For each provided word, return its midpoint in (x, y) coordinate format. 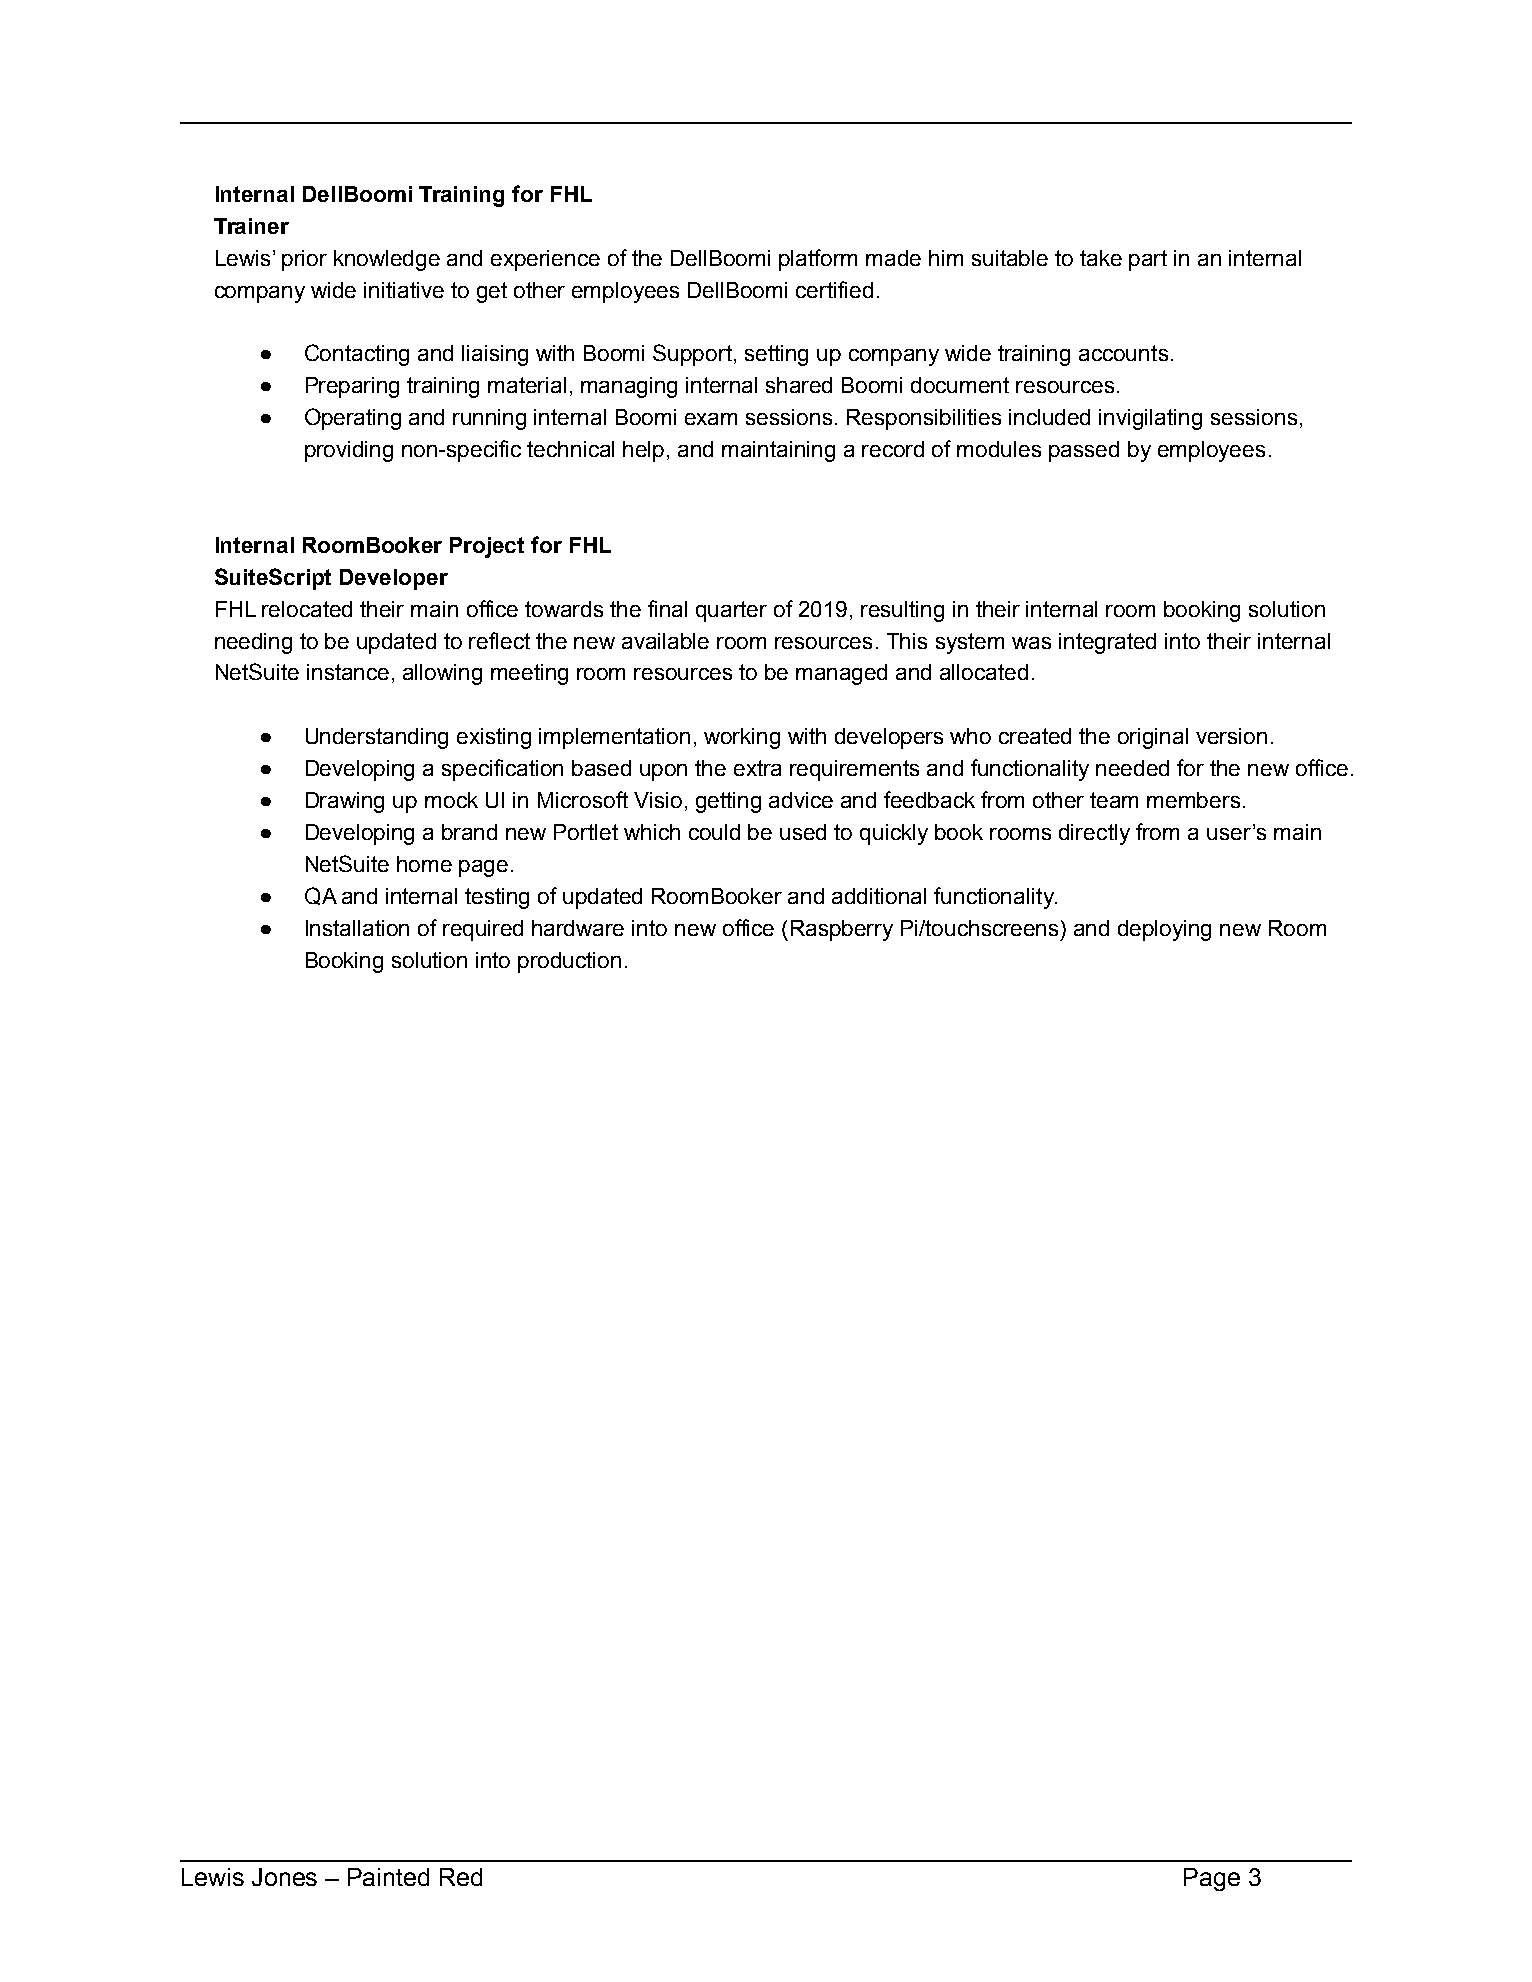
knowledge (387, 260)
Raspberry (842, 930)
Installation (357, 928)
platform (818, 260)
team (1114, 800)
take (1101, 258)
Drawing (345, 802)
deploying (1164, 930)
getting (728, 802)
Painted (388, 1877)
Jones (284, 1877)
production (569, 962)
